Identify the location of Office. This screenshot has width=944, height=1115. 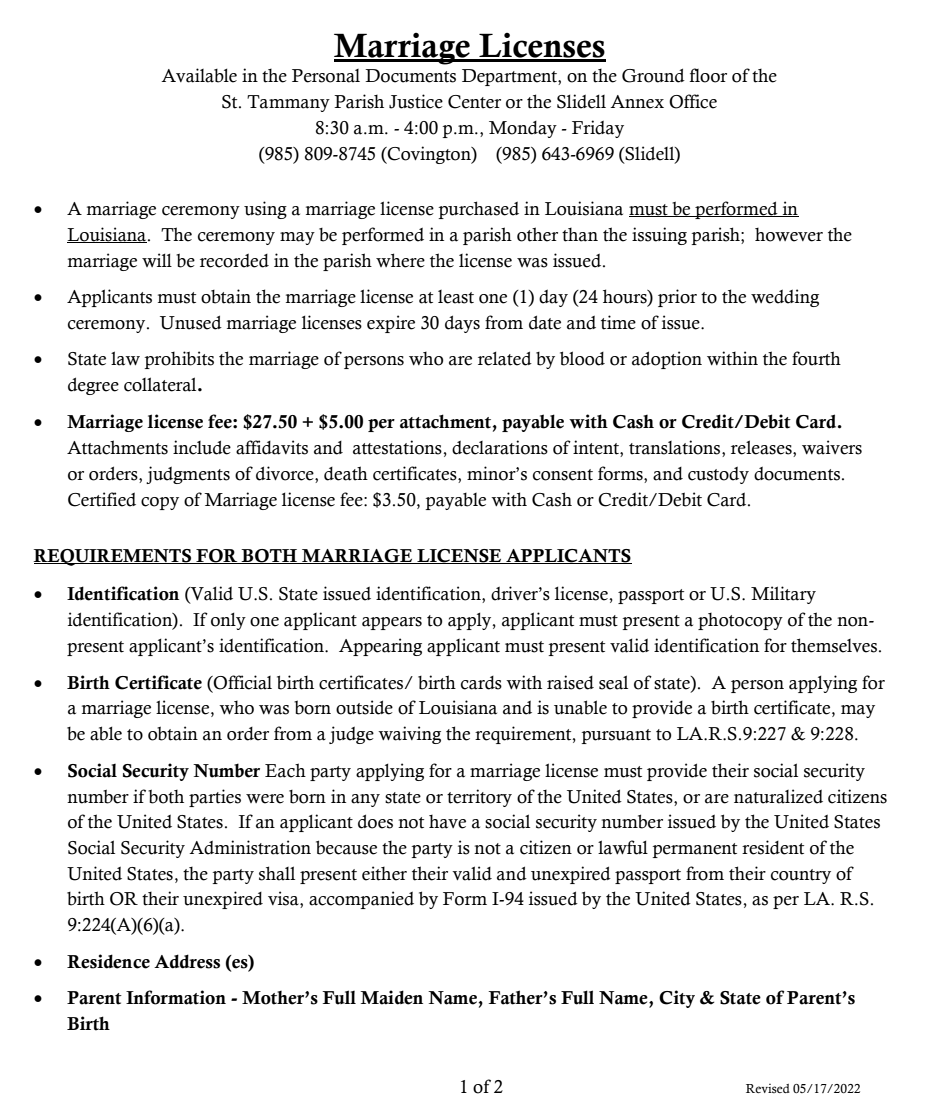
(693, 101).
